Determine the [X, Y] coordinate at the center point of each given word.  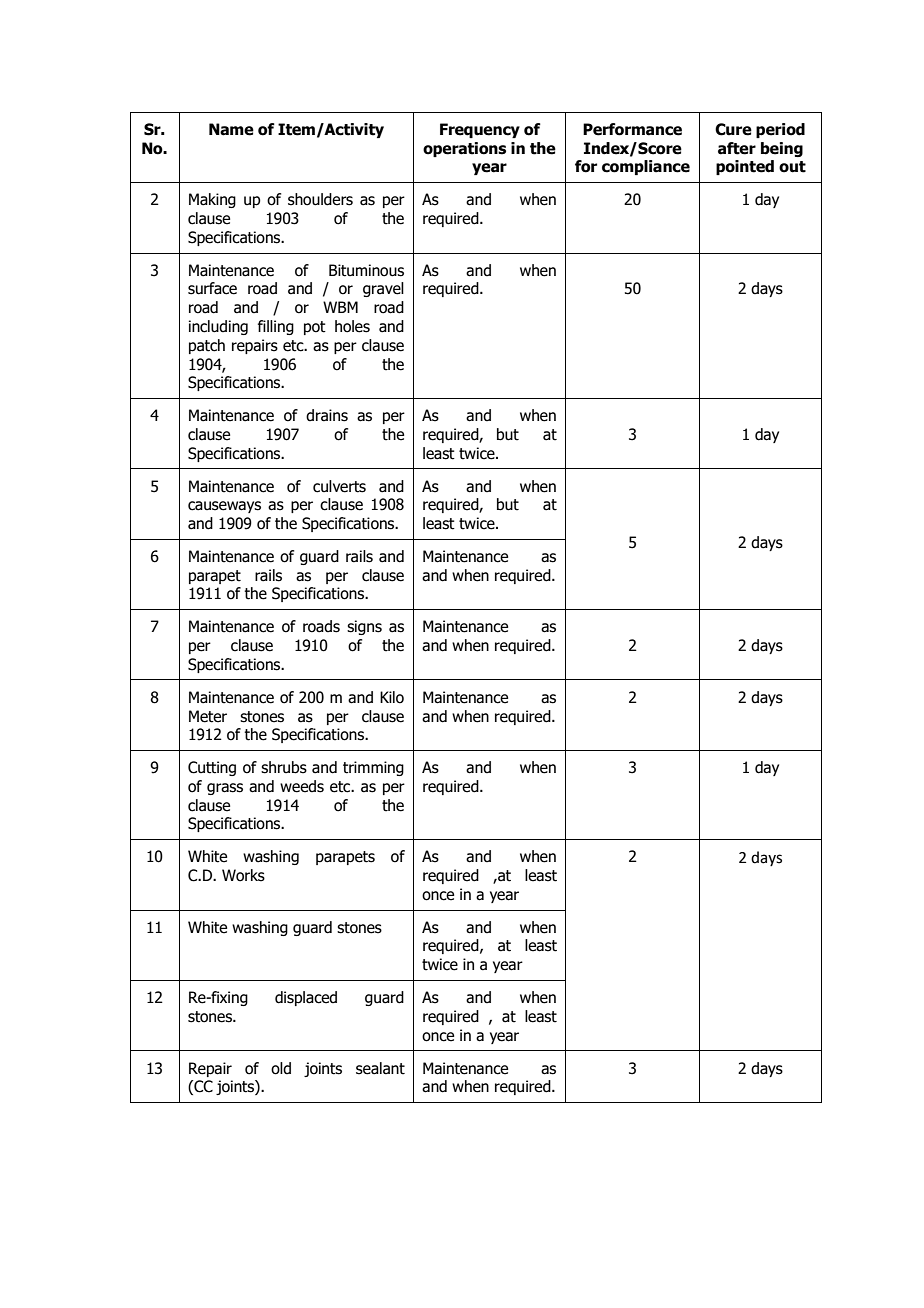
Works [243, 875]
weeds [302, 786]
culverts [339, 486]
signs [364, 627]
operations [464, 149]
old [281, 1068]
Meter [208, 716]
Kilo [392, 697]
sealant [380, 1068]
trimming [373, 768]
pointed [745, 167]
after [737, 148]
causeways [224, 507]
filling [276, 327]
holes [352, 326]
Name [231, 129]
